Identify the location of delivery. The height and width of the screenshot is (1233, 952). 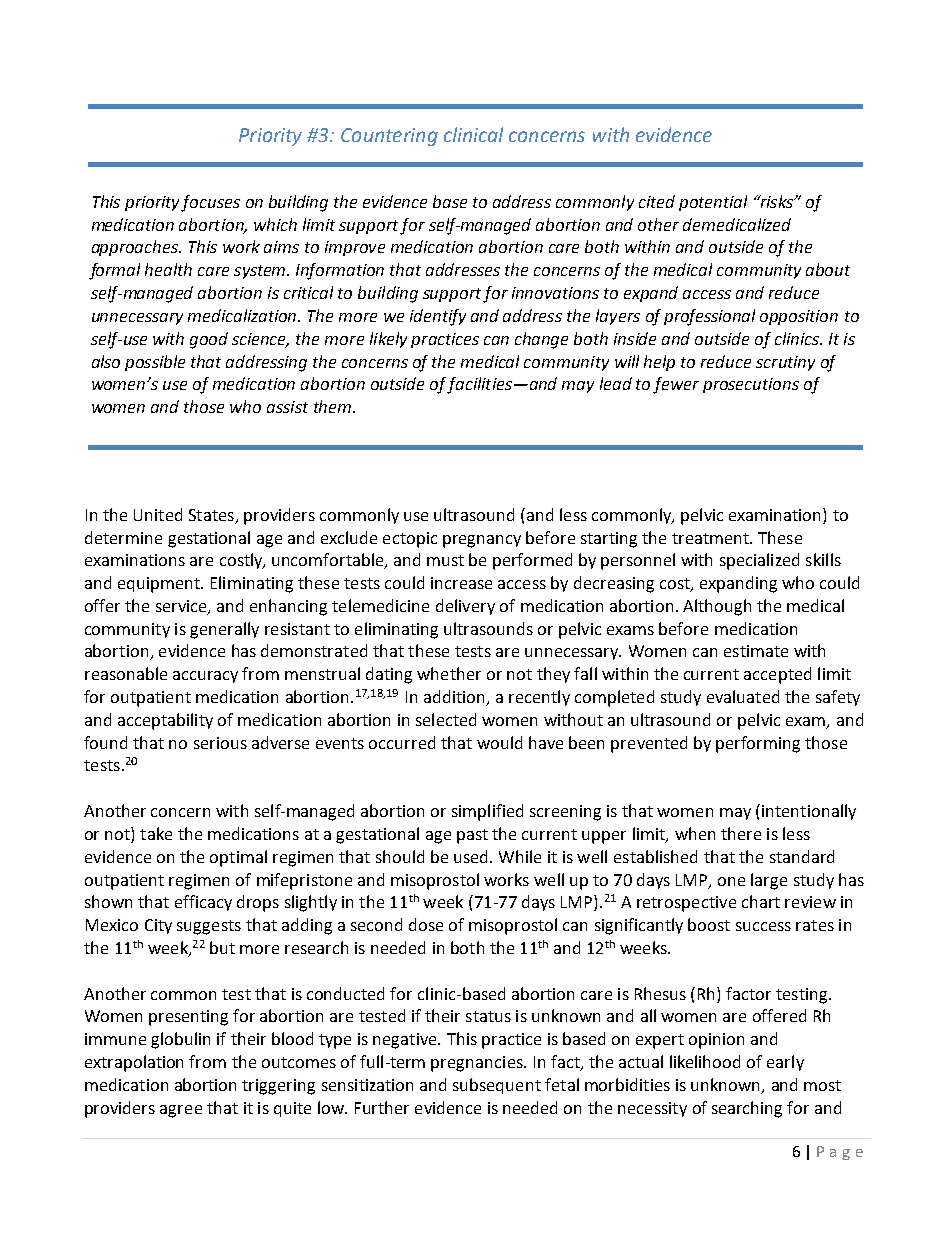
(465, 607).
